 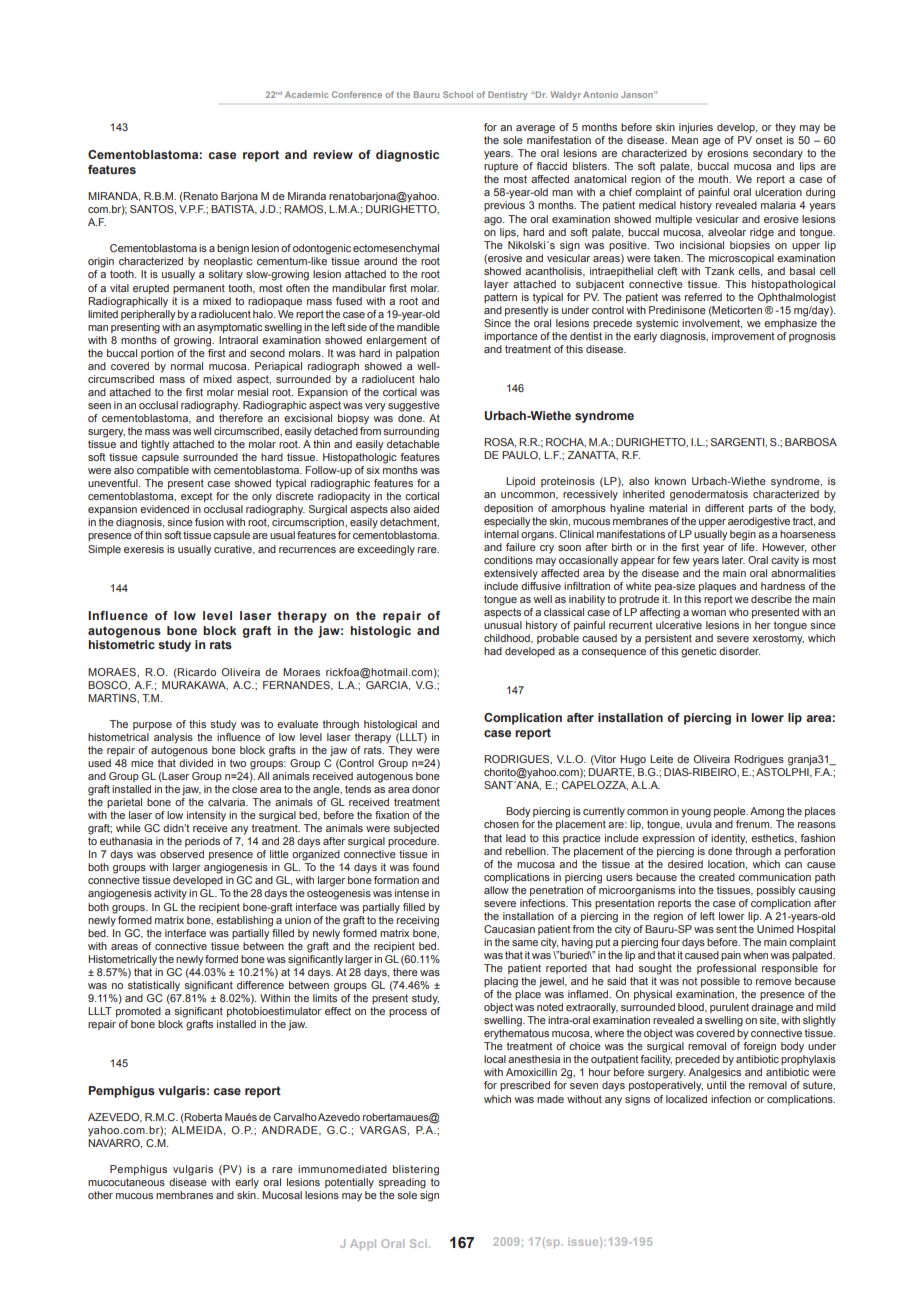 I want to click on Carvalho, so click(x=295, y=1117).
